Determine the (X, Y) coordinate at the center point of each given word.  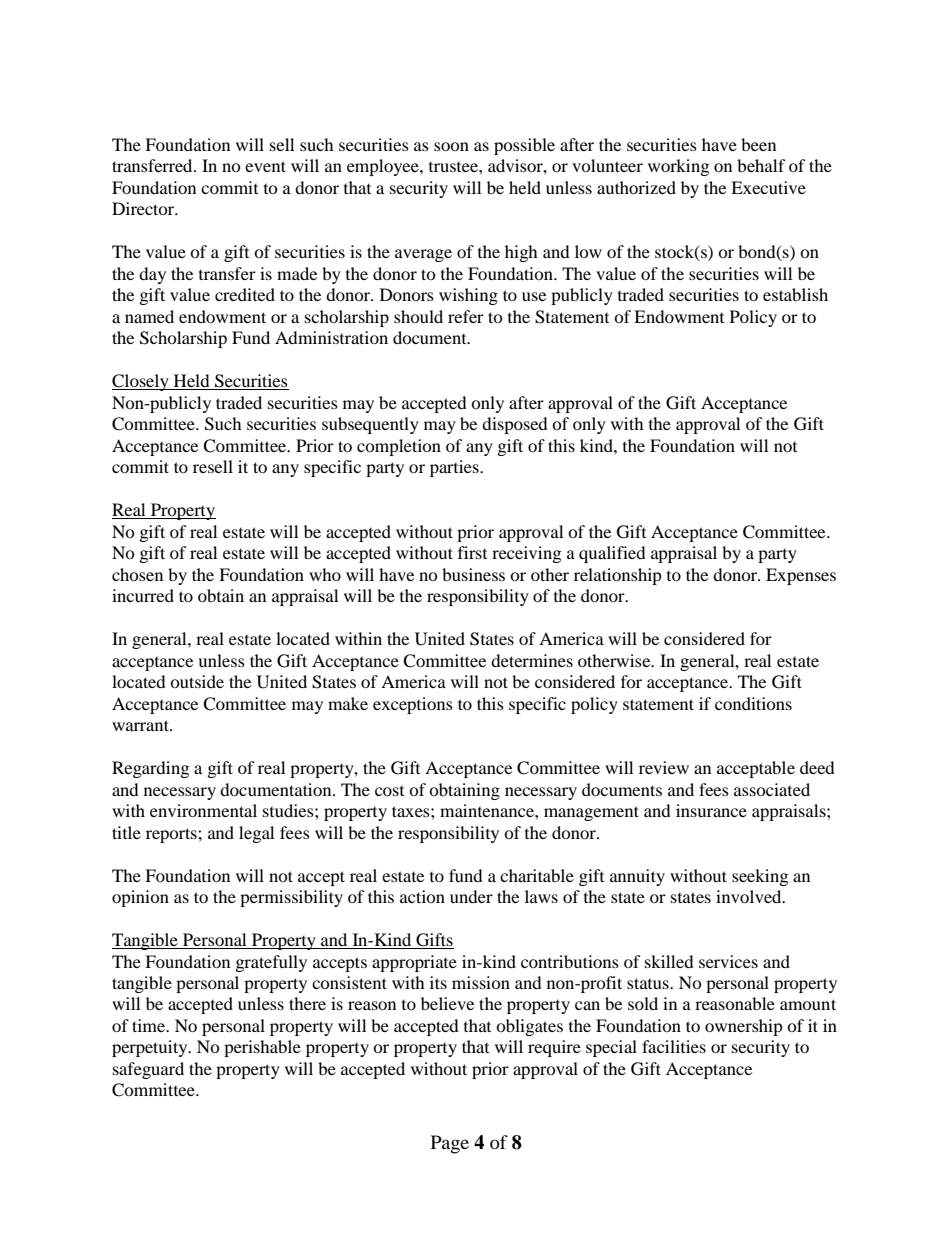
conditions (753, 703)
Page (450, 1144)
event (265, 166)
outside (197, 681)
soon (451, 146)
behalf (761, 165)
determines (532, 660)
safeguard (148, 1070)
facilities (674, 1046)
